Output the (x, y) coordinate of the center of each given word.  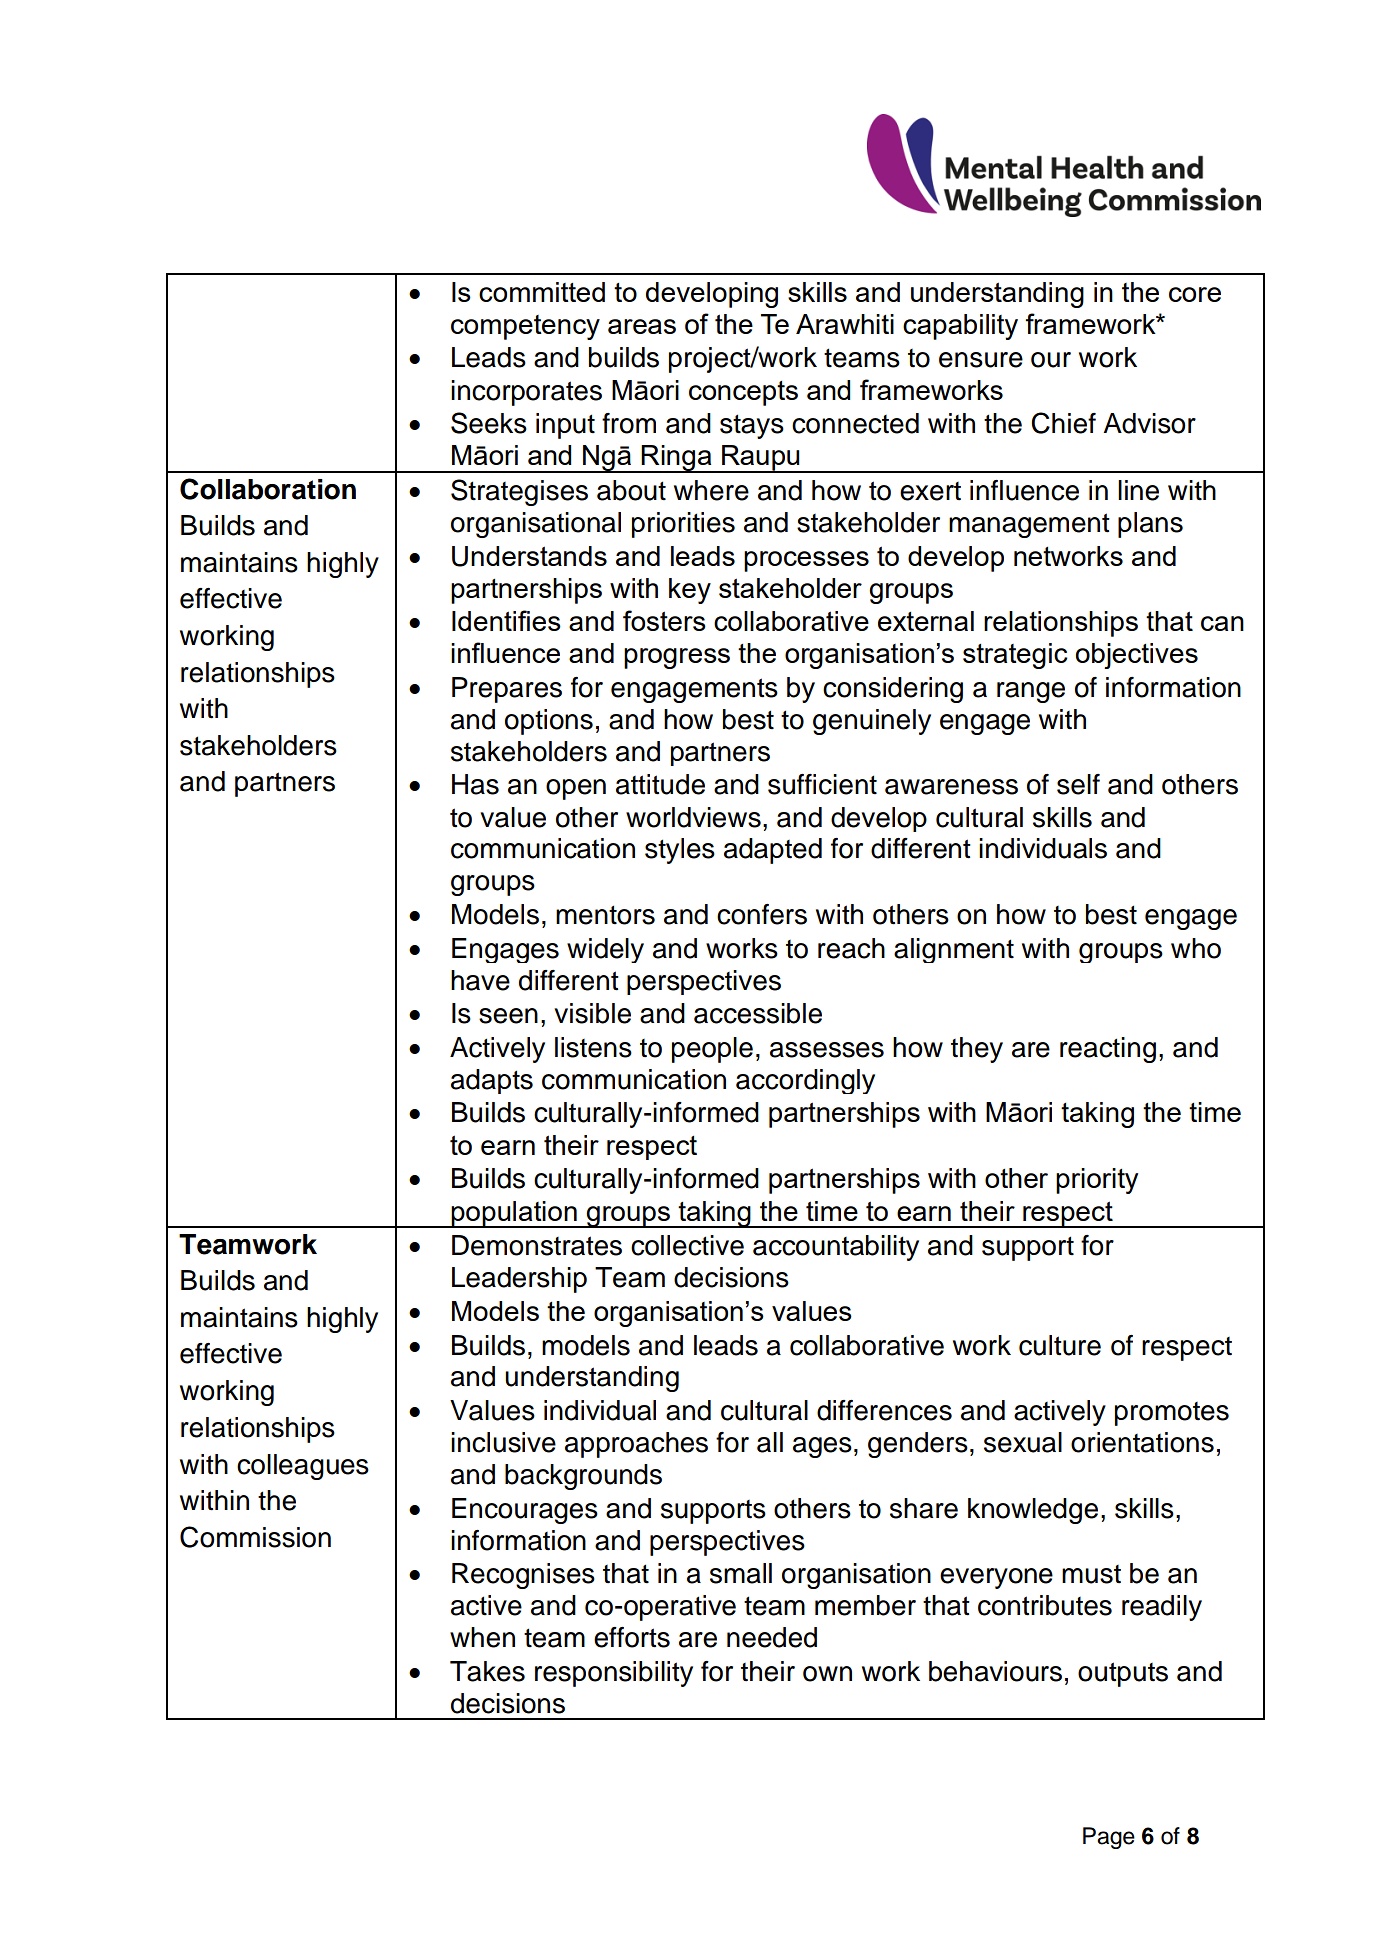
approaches (636, 1445)
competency (525, 327)
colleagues (303, 1467)
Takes (487, 1671)
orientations (1142, 1442)
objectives (1137, 656)
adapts (492, 1081)
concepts (743, 393)
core (1195, 294)
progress (677, 658)
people (712, 1050)
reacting (1108, 1050)
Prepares (507, 690)
